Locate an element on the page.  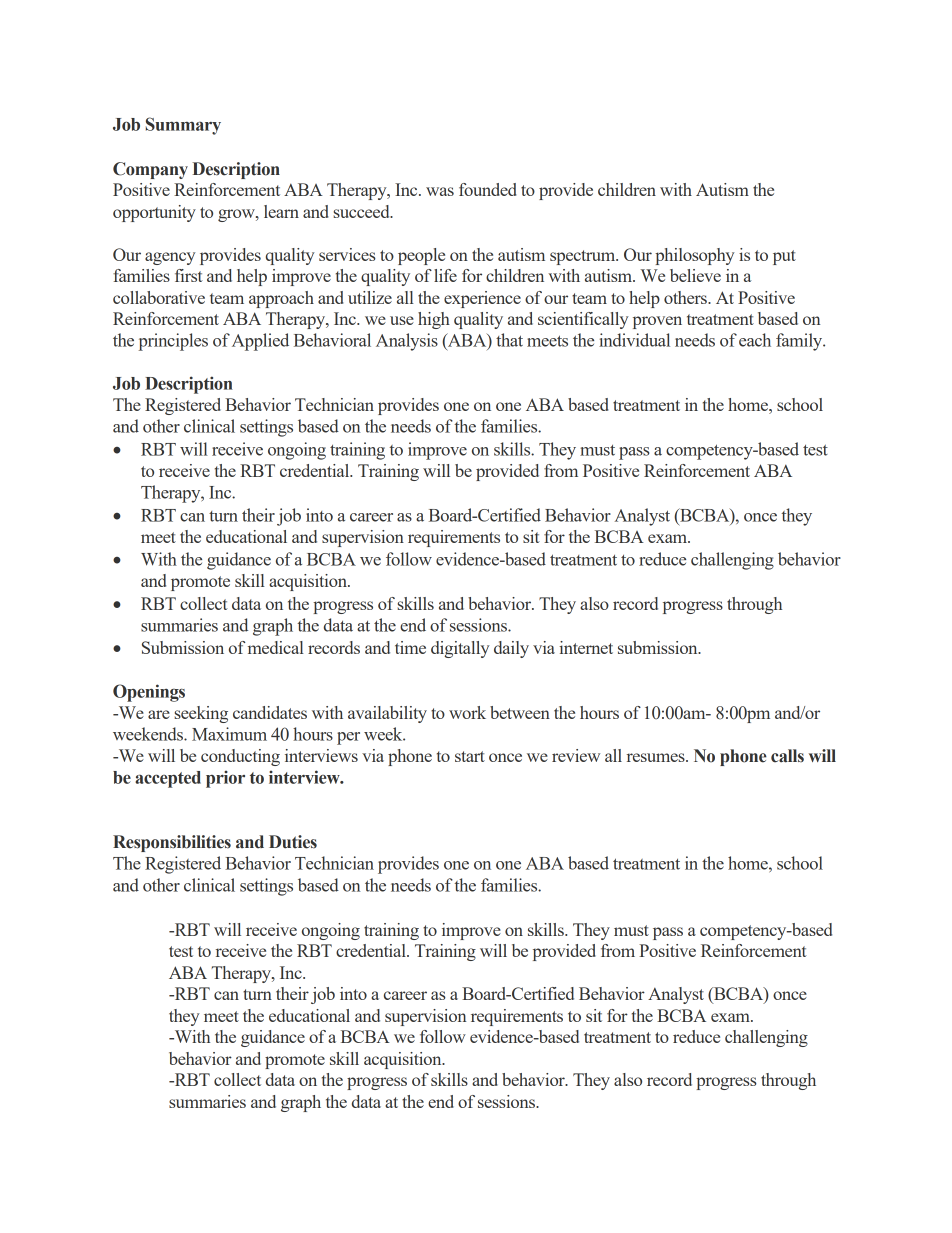
that is located at coordinates (509, 340).
